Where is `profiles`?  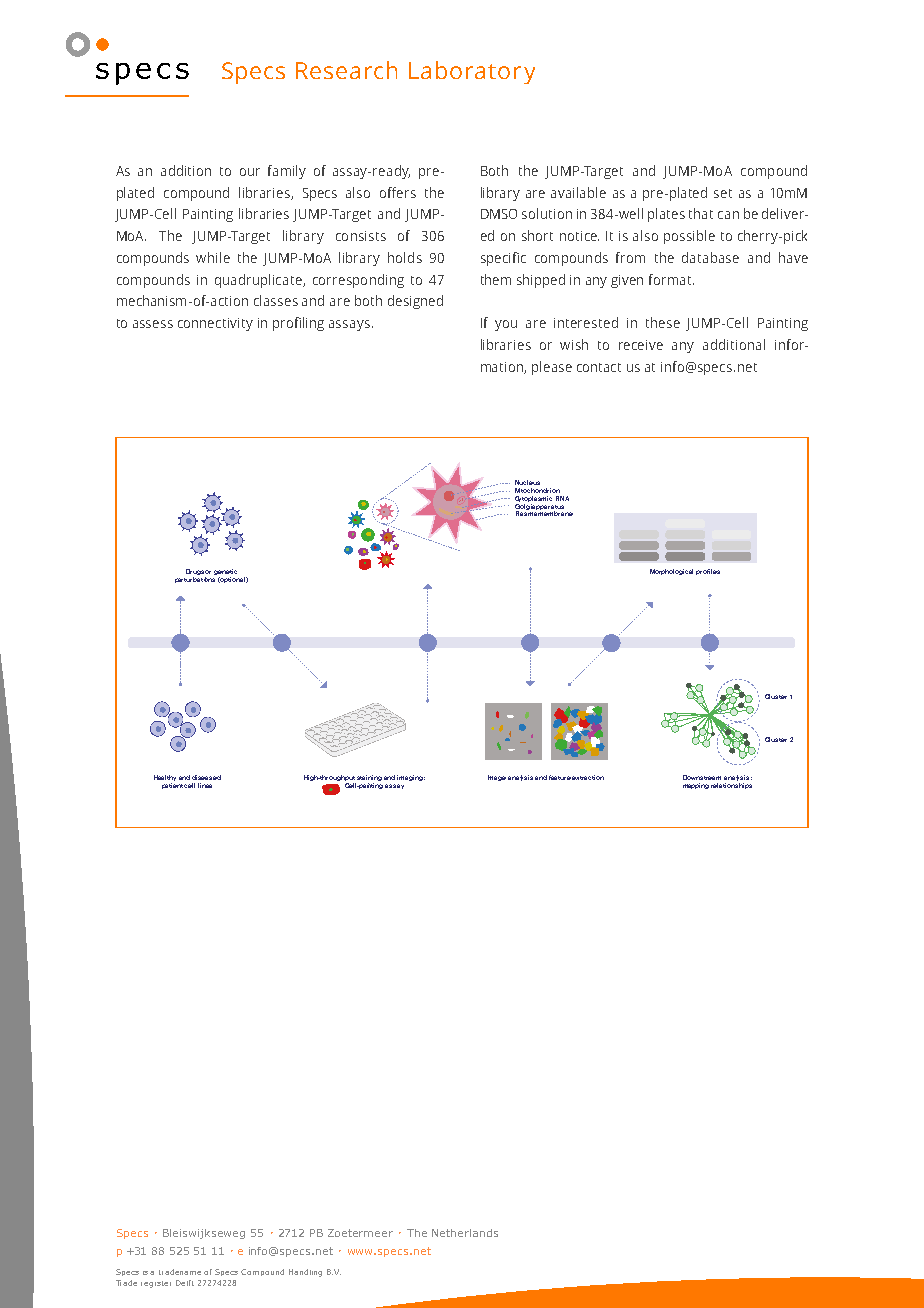
profiles is located at coordinates (708, 572).
